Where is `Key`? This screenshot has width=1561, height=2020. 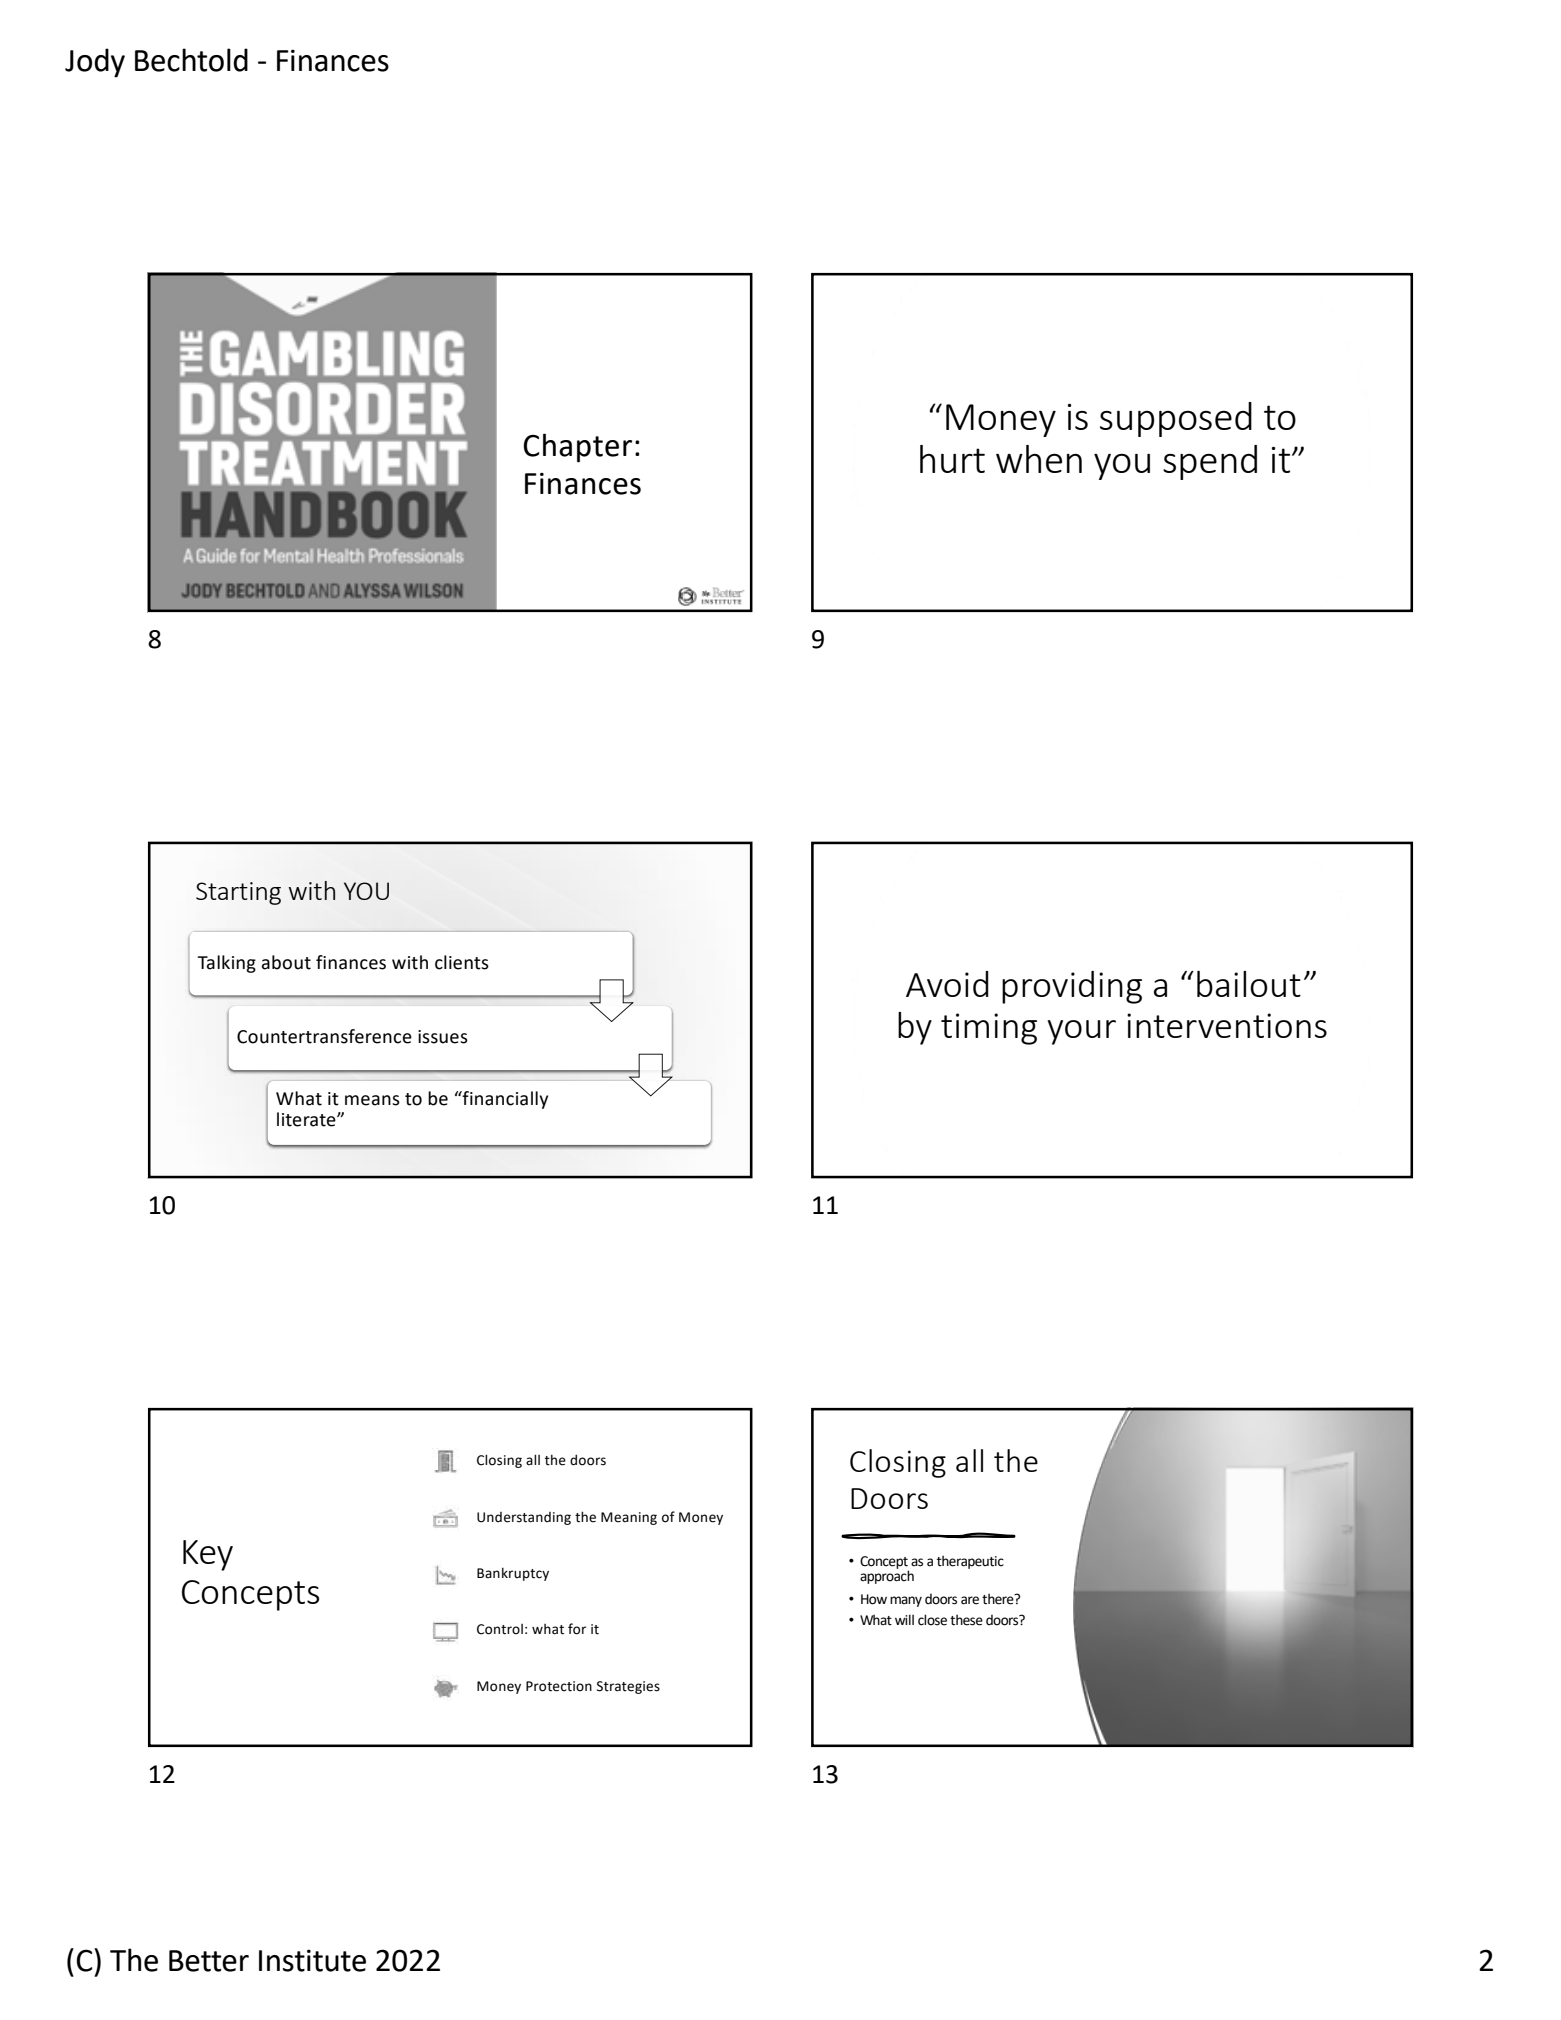 Key is located at coordinates (208, 1555).
